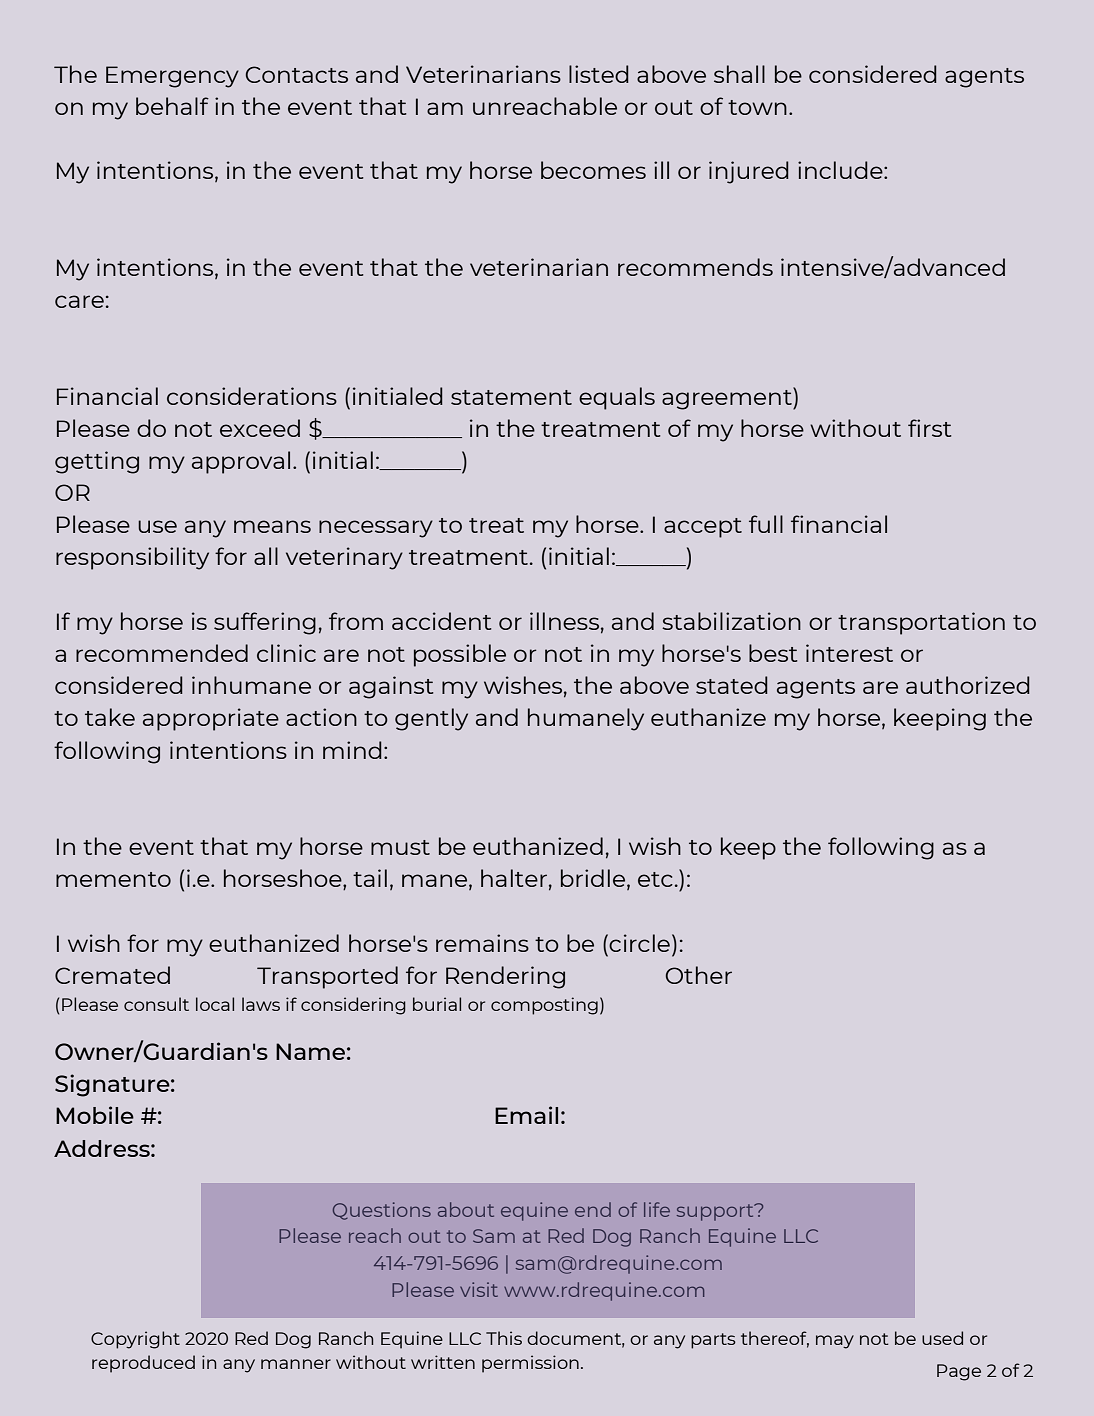 Image resolution: width=1094 pixels, height=1416 pixels. What do you see at coordinates (835, 1342) in the page?
I see `may` at bounding box center [835, 1342].
